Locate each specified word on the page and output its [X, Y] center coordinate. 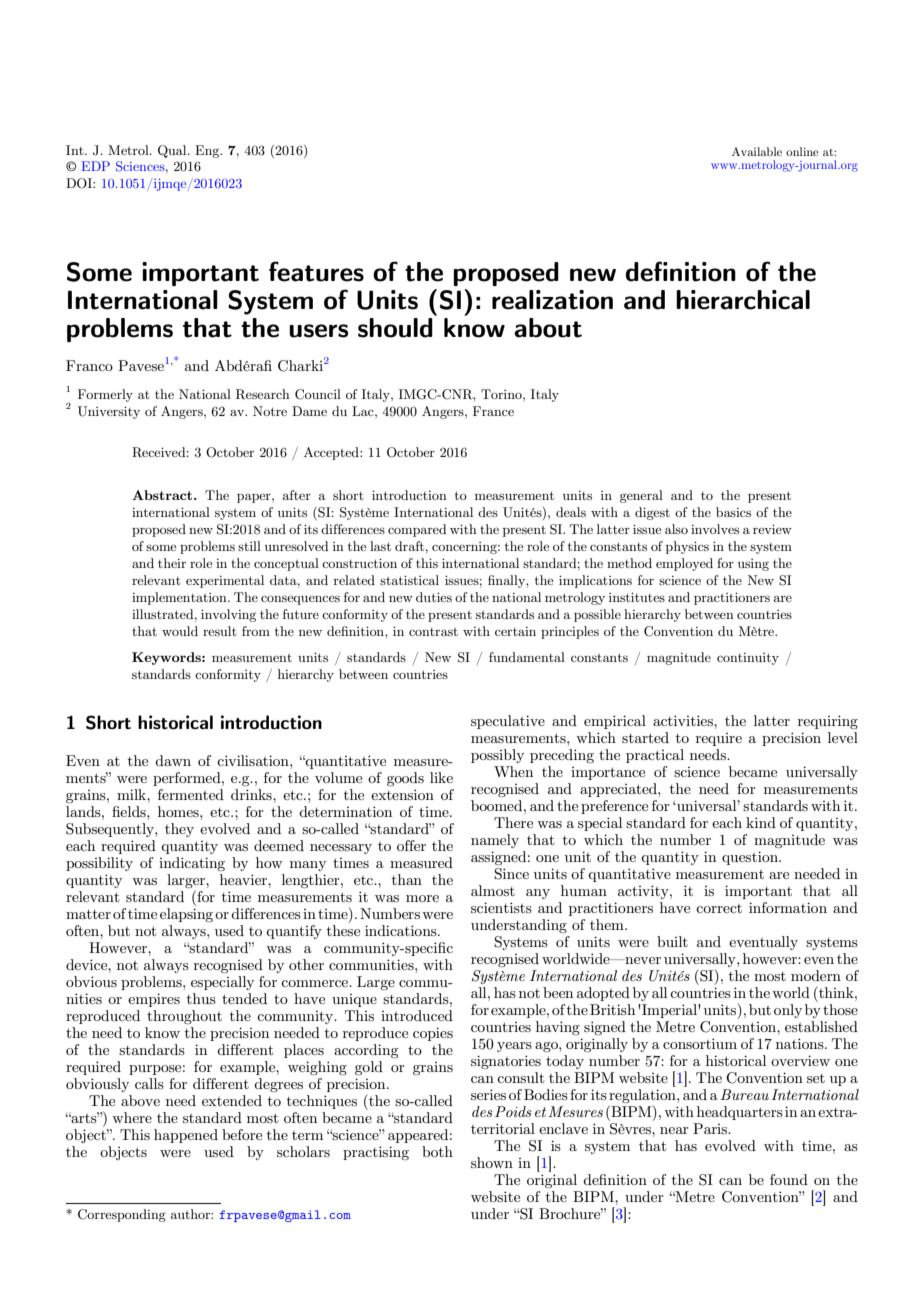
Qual [173, 151]
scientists [501, 907]
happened [186, 1136]
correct [719, 908]
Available [757, 151]
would [180, 631]
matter [88, 914]
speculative [508, 722]
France [493, 411]
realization [552, 300]
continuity [748, 659]
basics [733, 512]
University [109, 412]
